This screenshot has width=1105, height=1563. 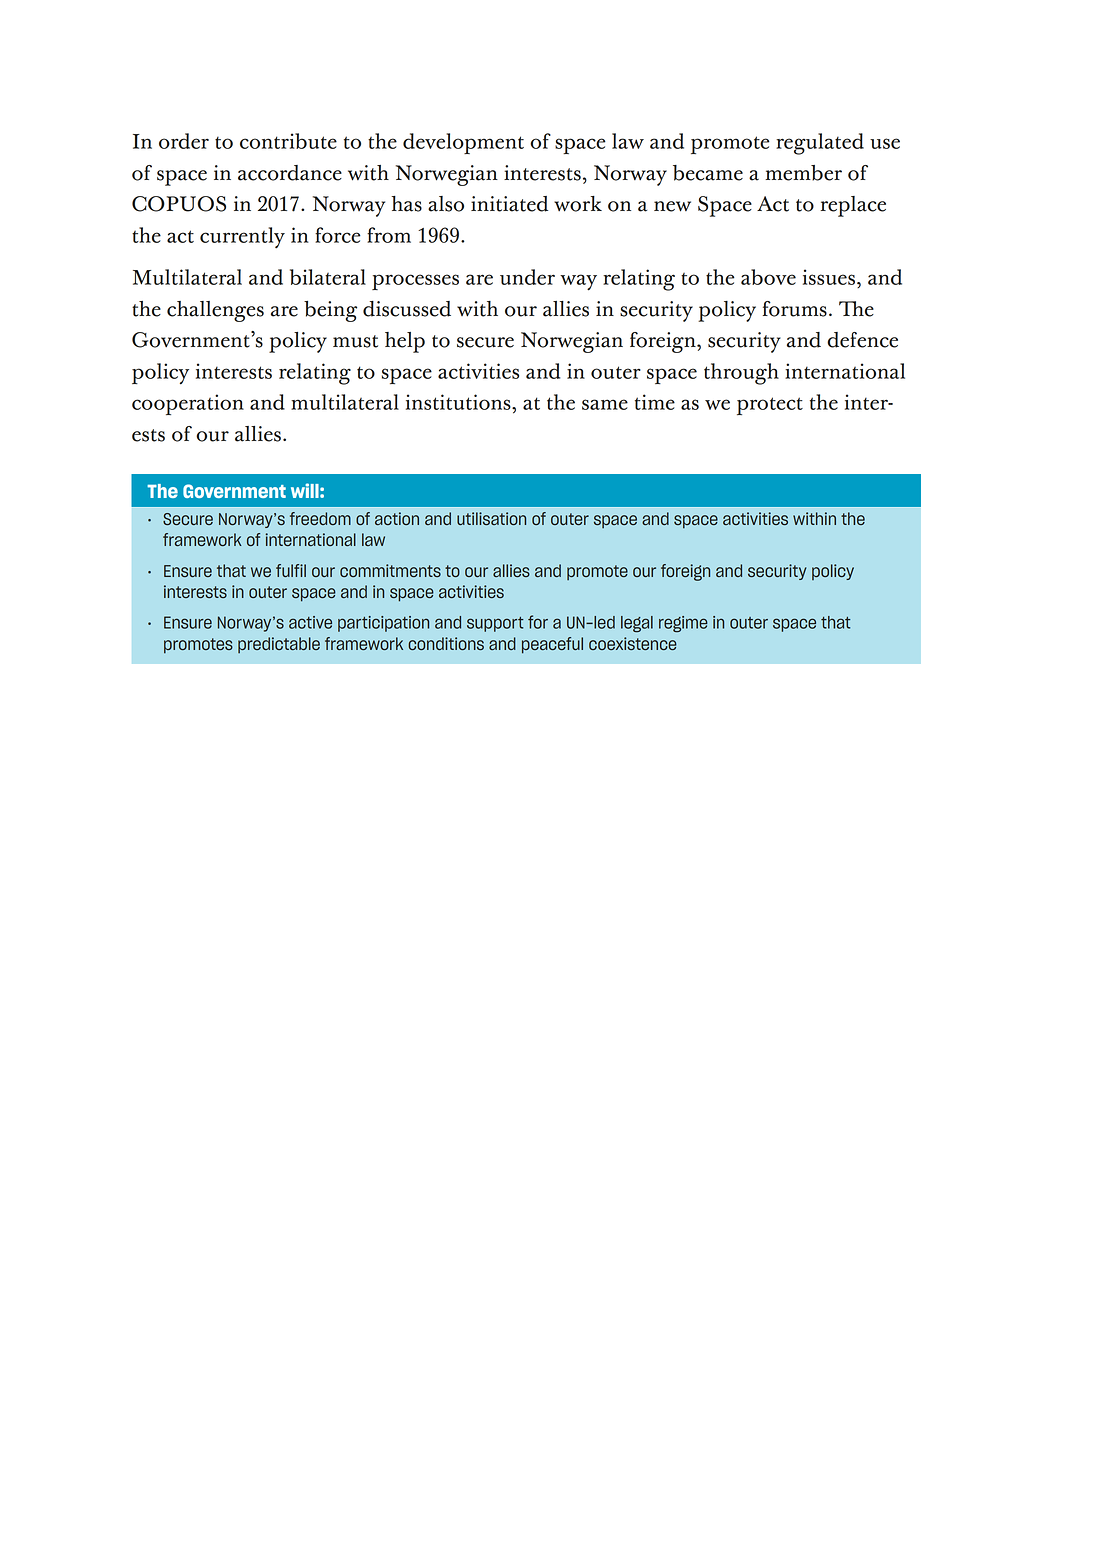 I want to click on contribute, so click(x=288, y=141).
